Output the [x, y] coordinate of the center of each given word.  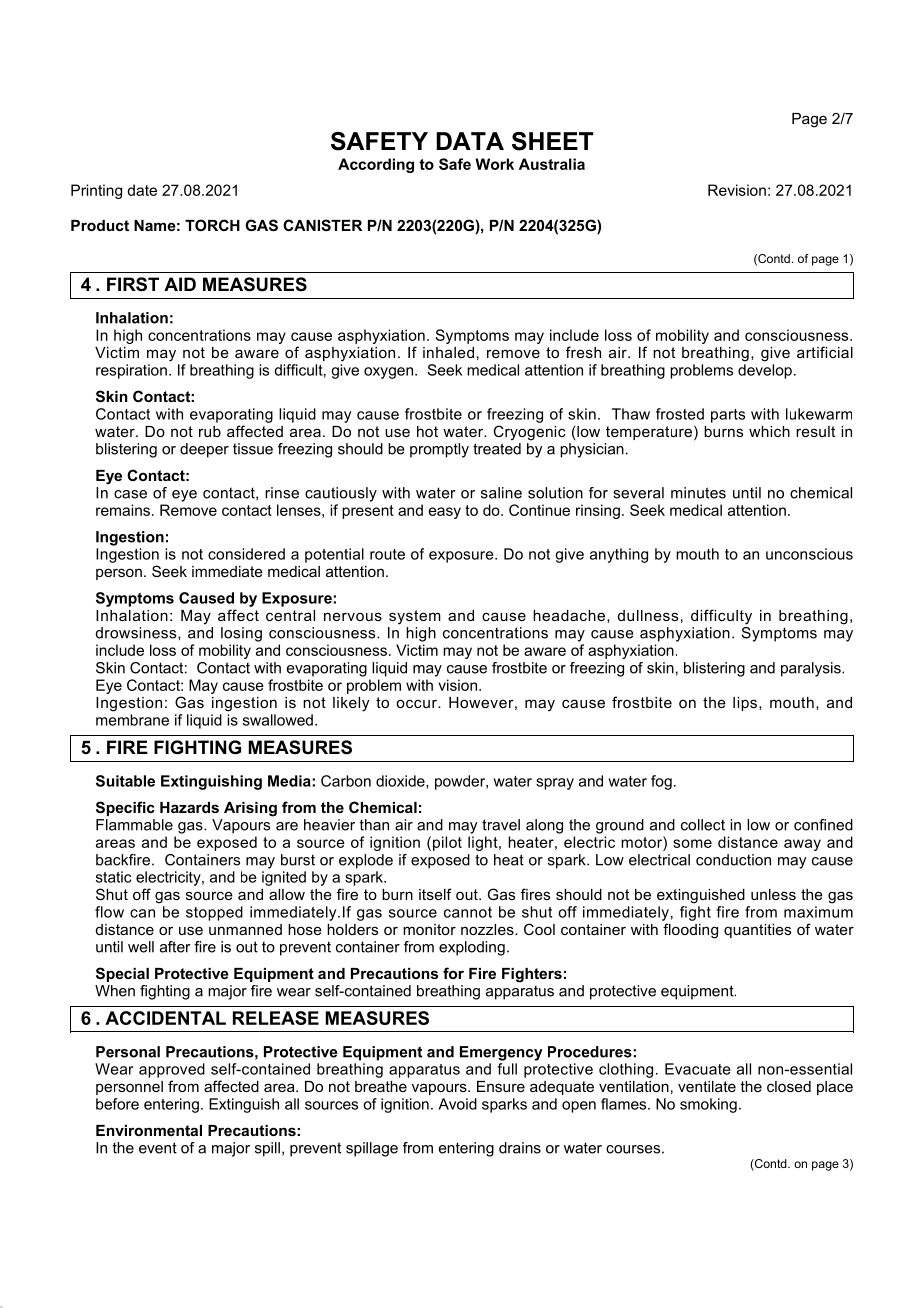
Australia [552, 164]
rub [210, 431]
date [142, 190]
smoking [708, 1105]
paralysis [812, 669]
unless [773, 894]
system [415, 617]
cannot [468, 912]
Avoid [457, 1104]
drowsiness [137, 633]
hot [427, 431]
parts [728, 416]
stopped [214, 913]
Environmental [149, 1130]
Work [494, 164]
